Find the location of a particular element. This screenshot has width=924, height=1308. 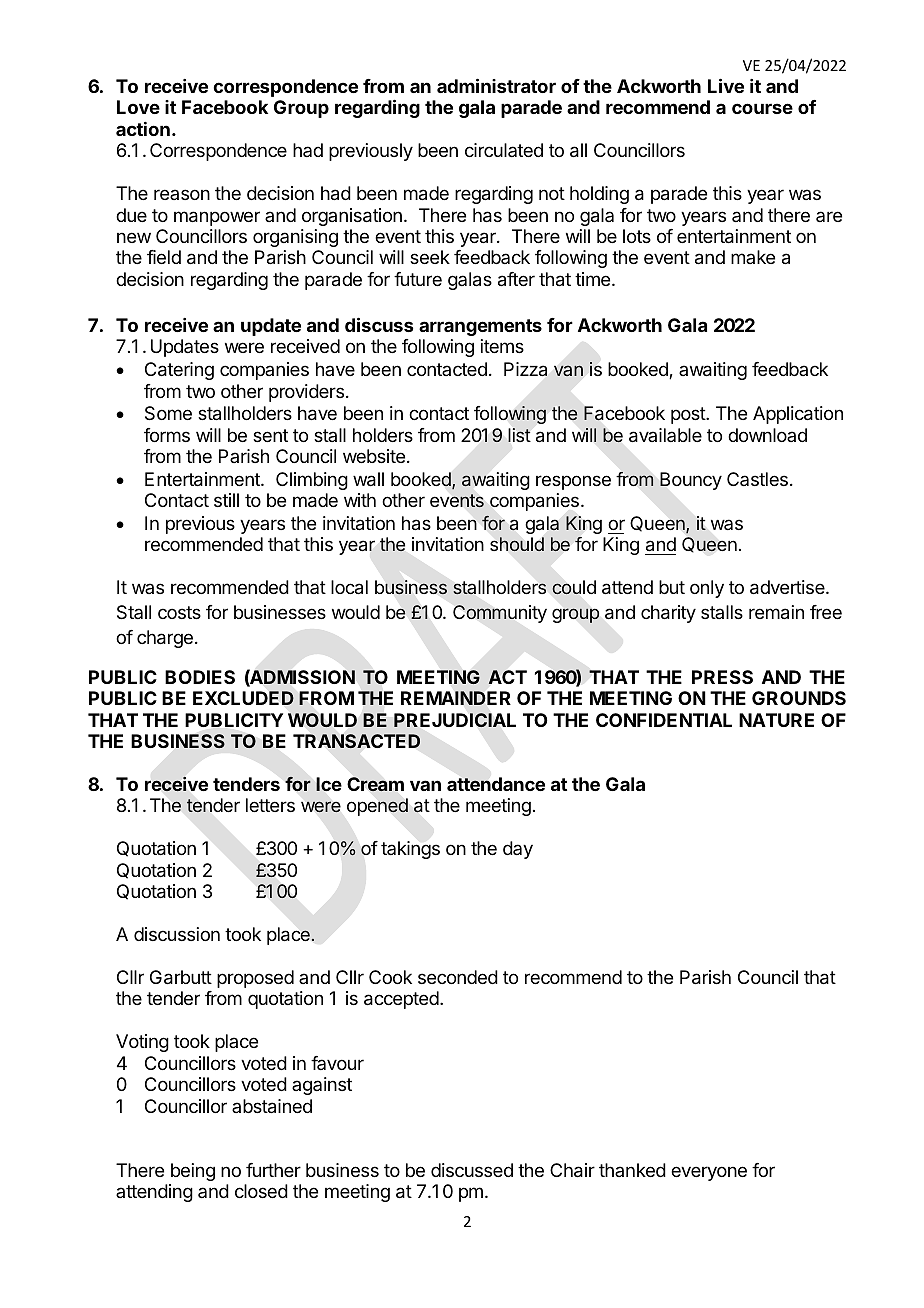

administrator is located at coordinates (496, 85).
